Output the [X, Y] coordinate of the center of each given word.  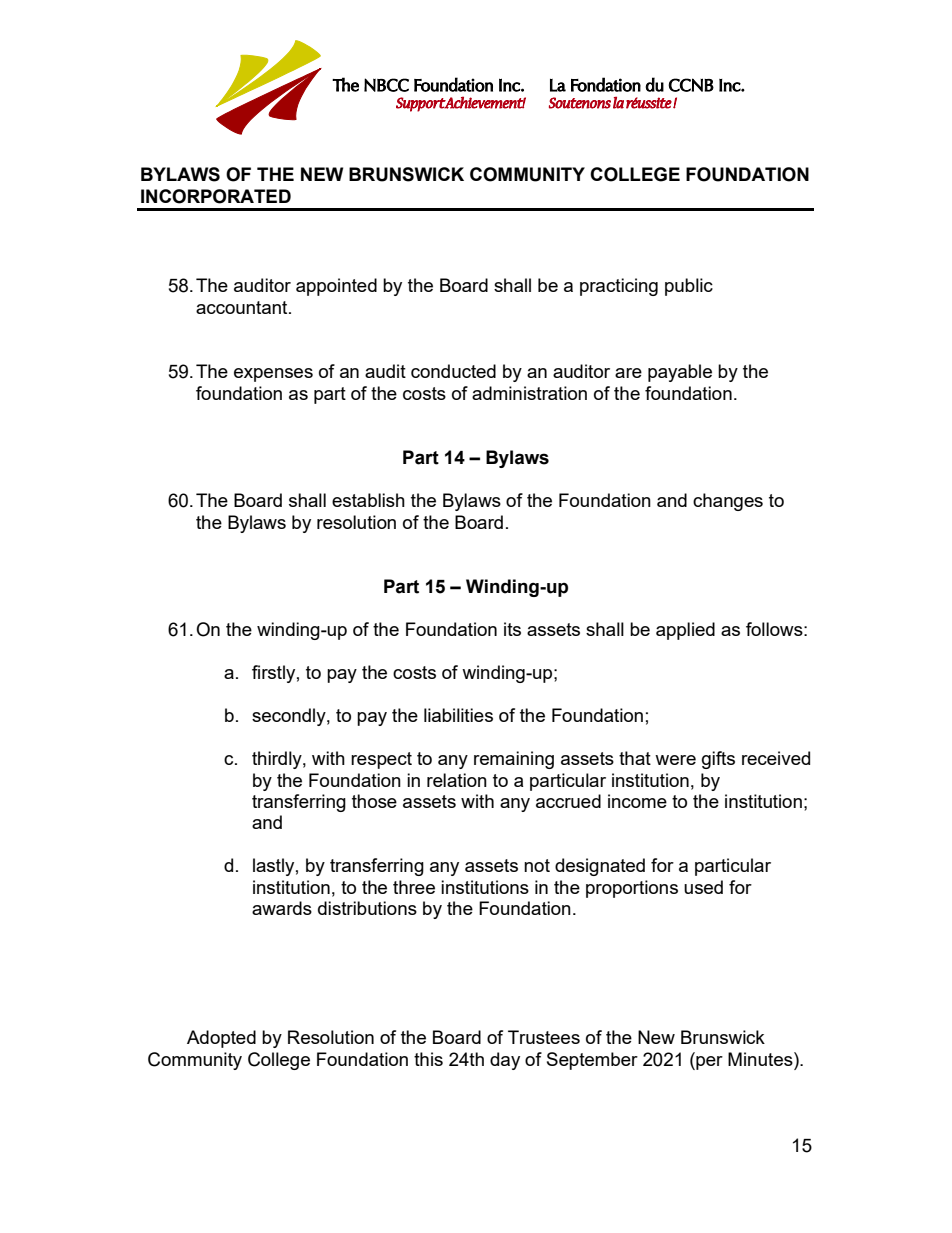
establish [368, 500]
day [505, 1061]
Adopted [221, 1039]
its [512, 629]
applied [685, 631]
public [689, 287]
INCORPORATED [216, 196]
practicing [619, 287]
